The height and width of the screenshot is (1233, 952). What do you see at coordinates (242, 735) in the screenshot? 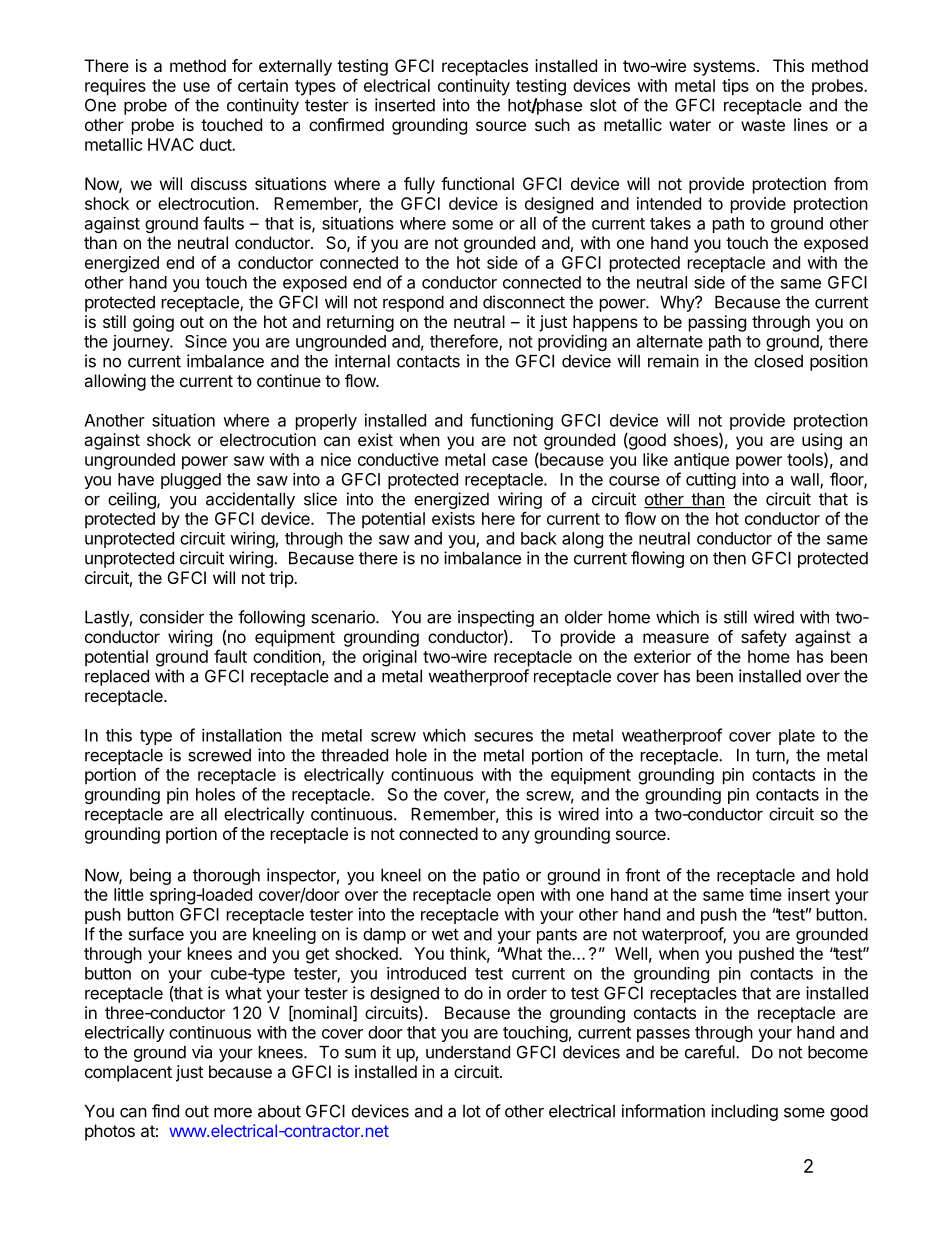
I see `installation` at bounding box center [242, 735].
